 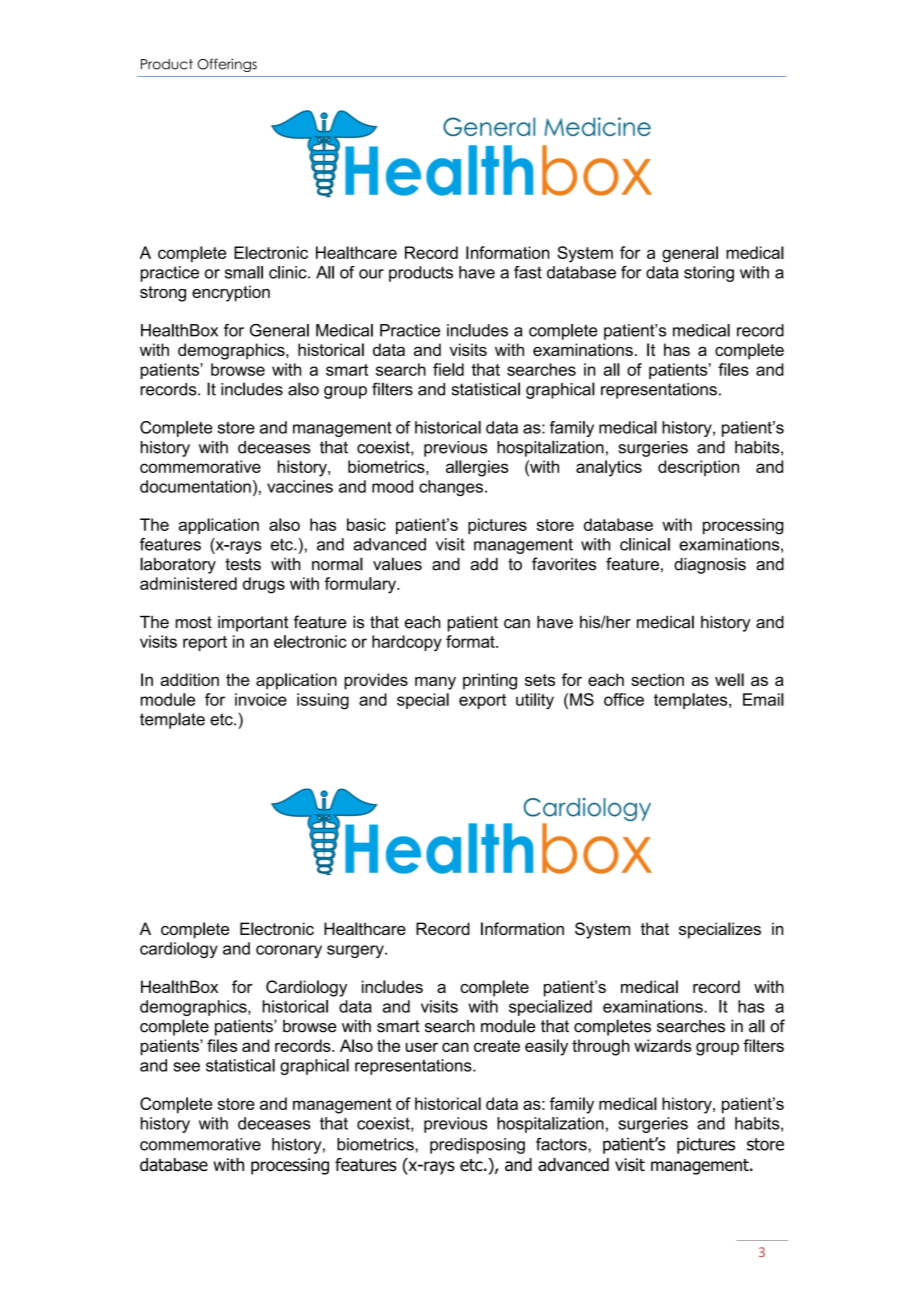 What do you see at coordinates (227, 65) in the document?
I see `Offerings` at bounding box center [227, 65].
